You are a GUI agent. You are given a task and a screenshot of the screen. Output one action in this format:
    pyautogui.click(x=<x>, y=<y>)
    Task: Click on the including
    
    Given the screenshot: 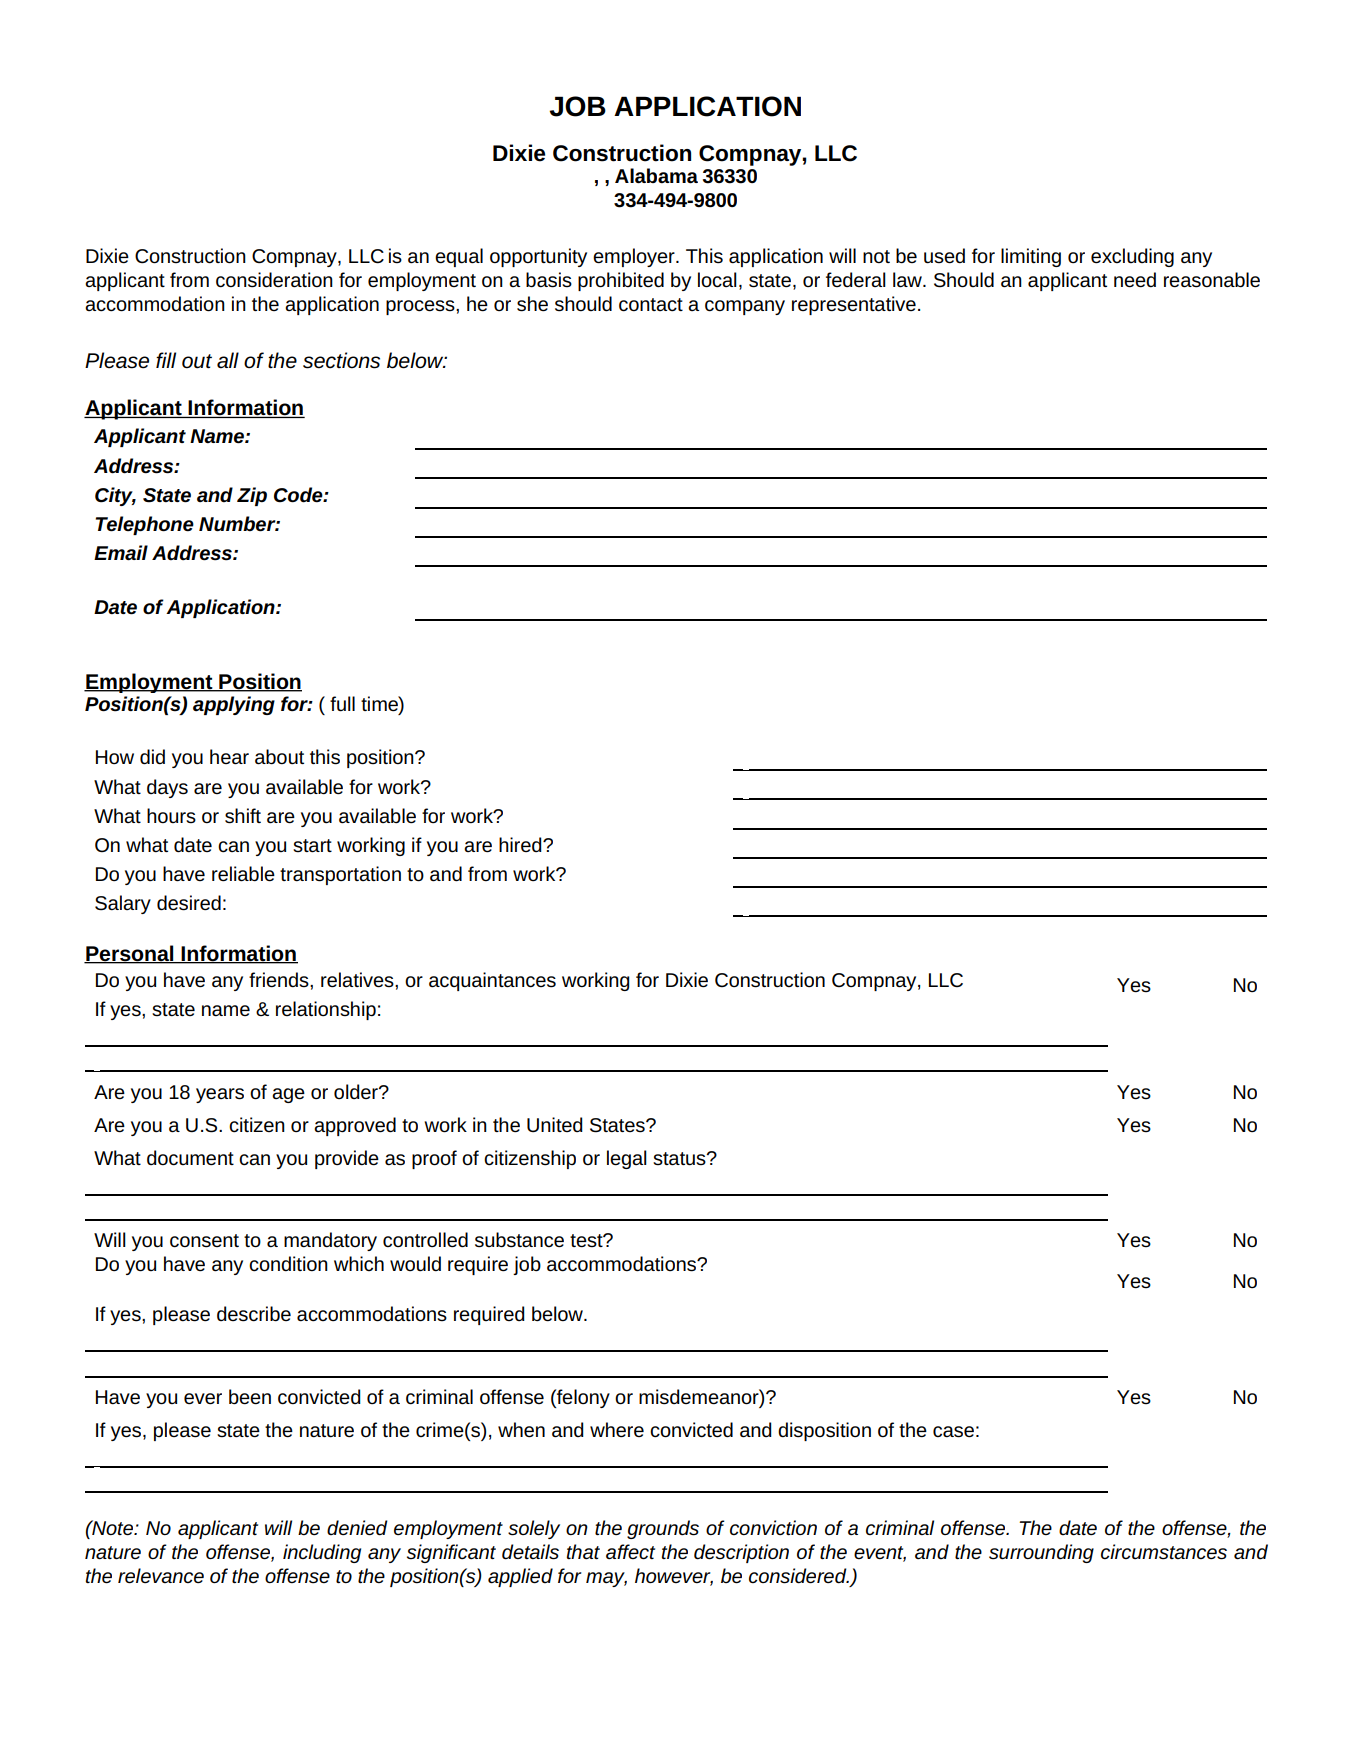 What is the action you would take?
    pyautogui.click(x=322, y=1553)
